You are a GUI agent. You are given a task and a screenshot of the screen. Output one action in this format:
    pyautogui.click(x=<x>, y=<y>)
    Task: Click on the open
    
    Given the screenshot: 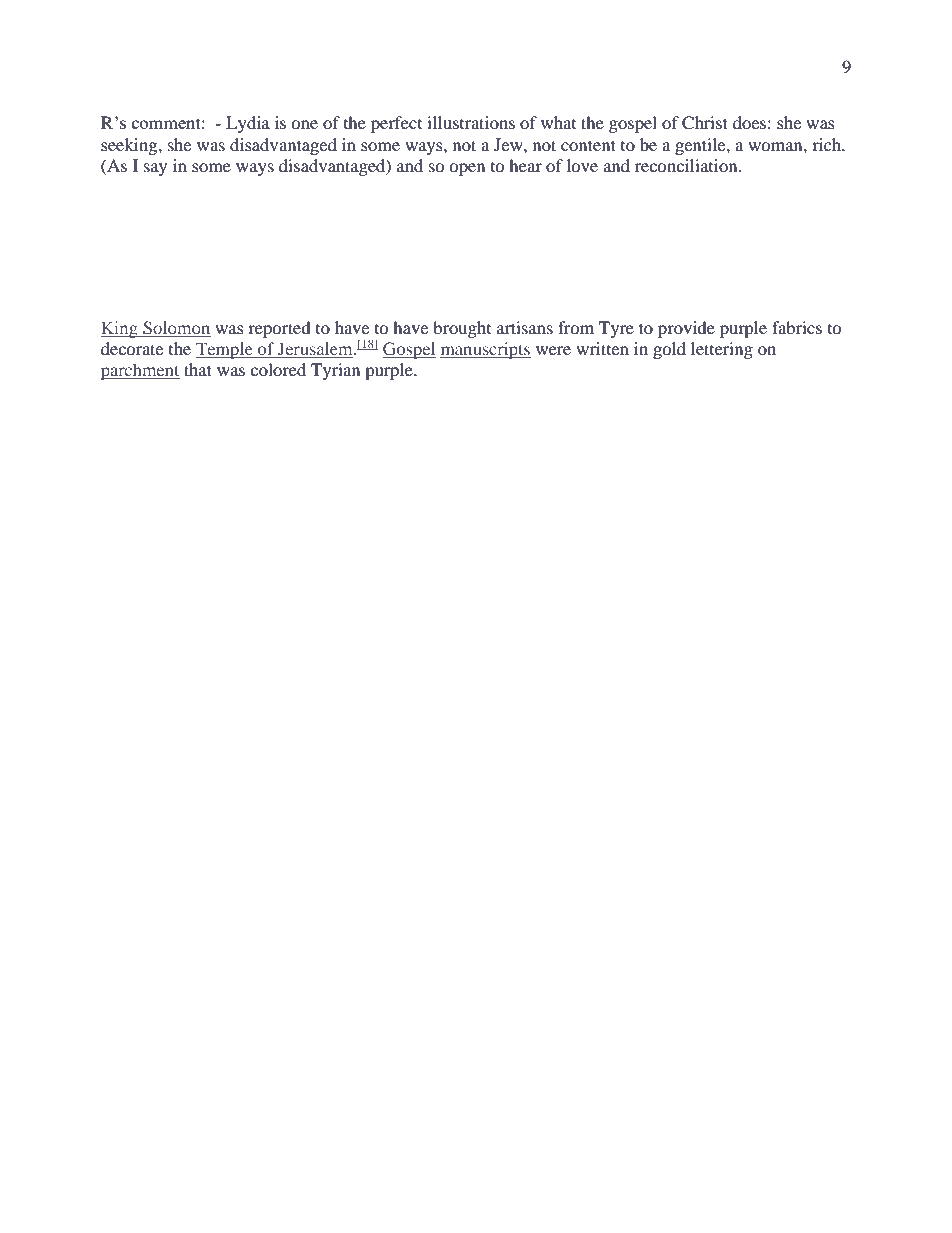 What is the action you would take?
    pyautogui.click(x=467, y=169)
